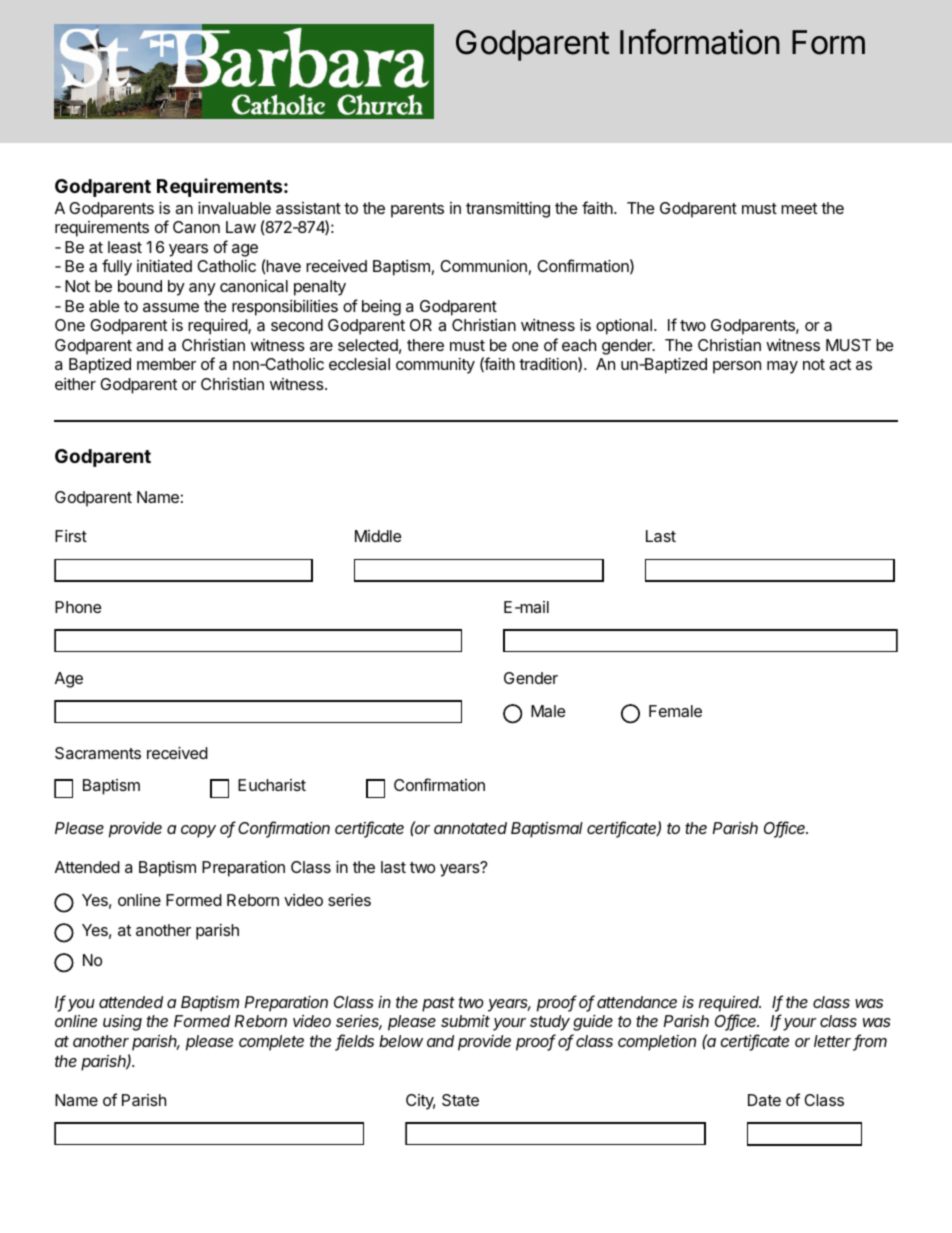  Describe the element at coordinates (737, 367) in the page. I see `person` at that location.
